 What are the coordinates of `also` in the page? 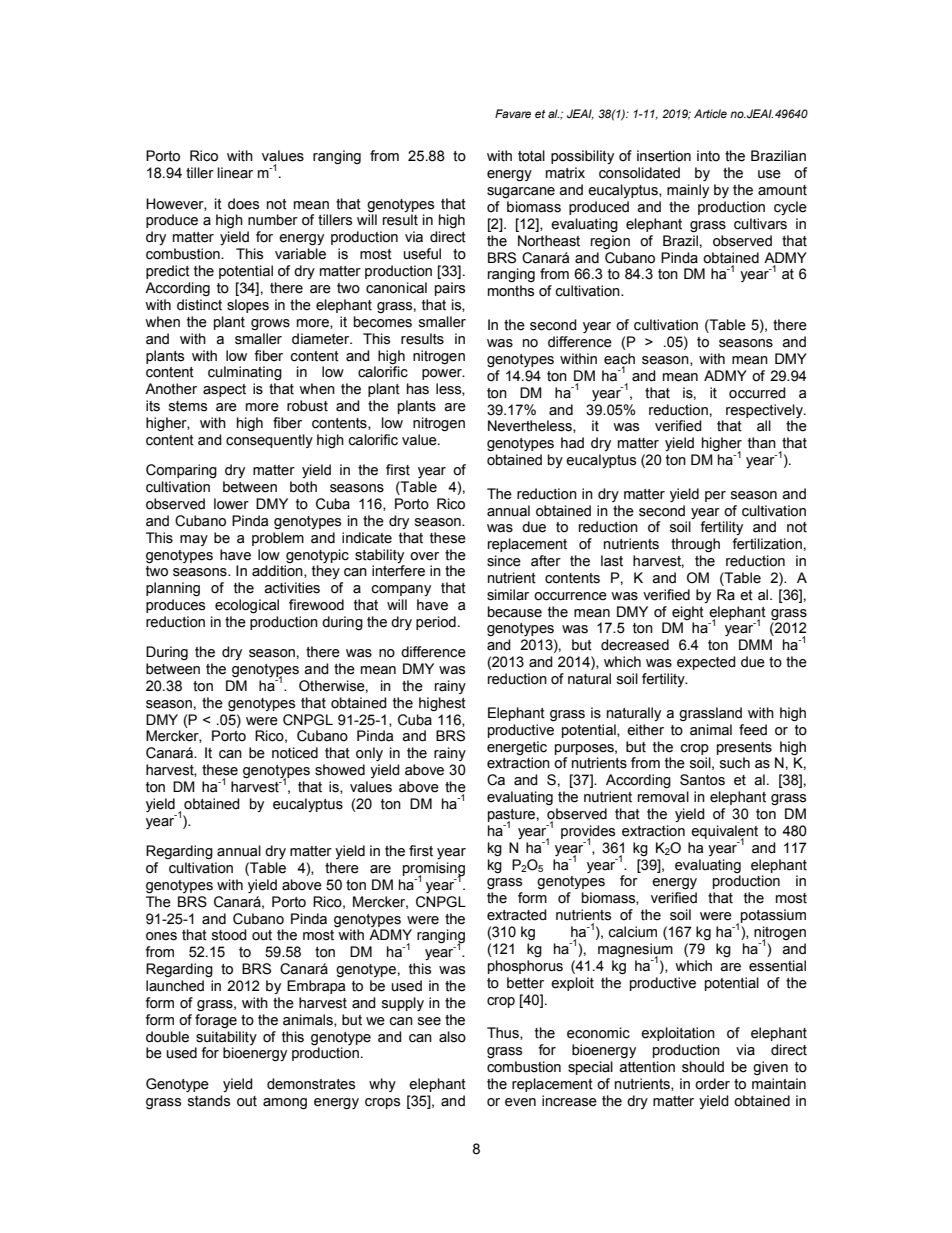 It's located at (452, 1037).
